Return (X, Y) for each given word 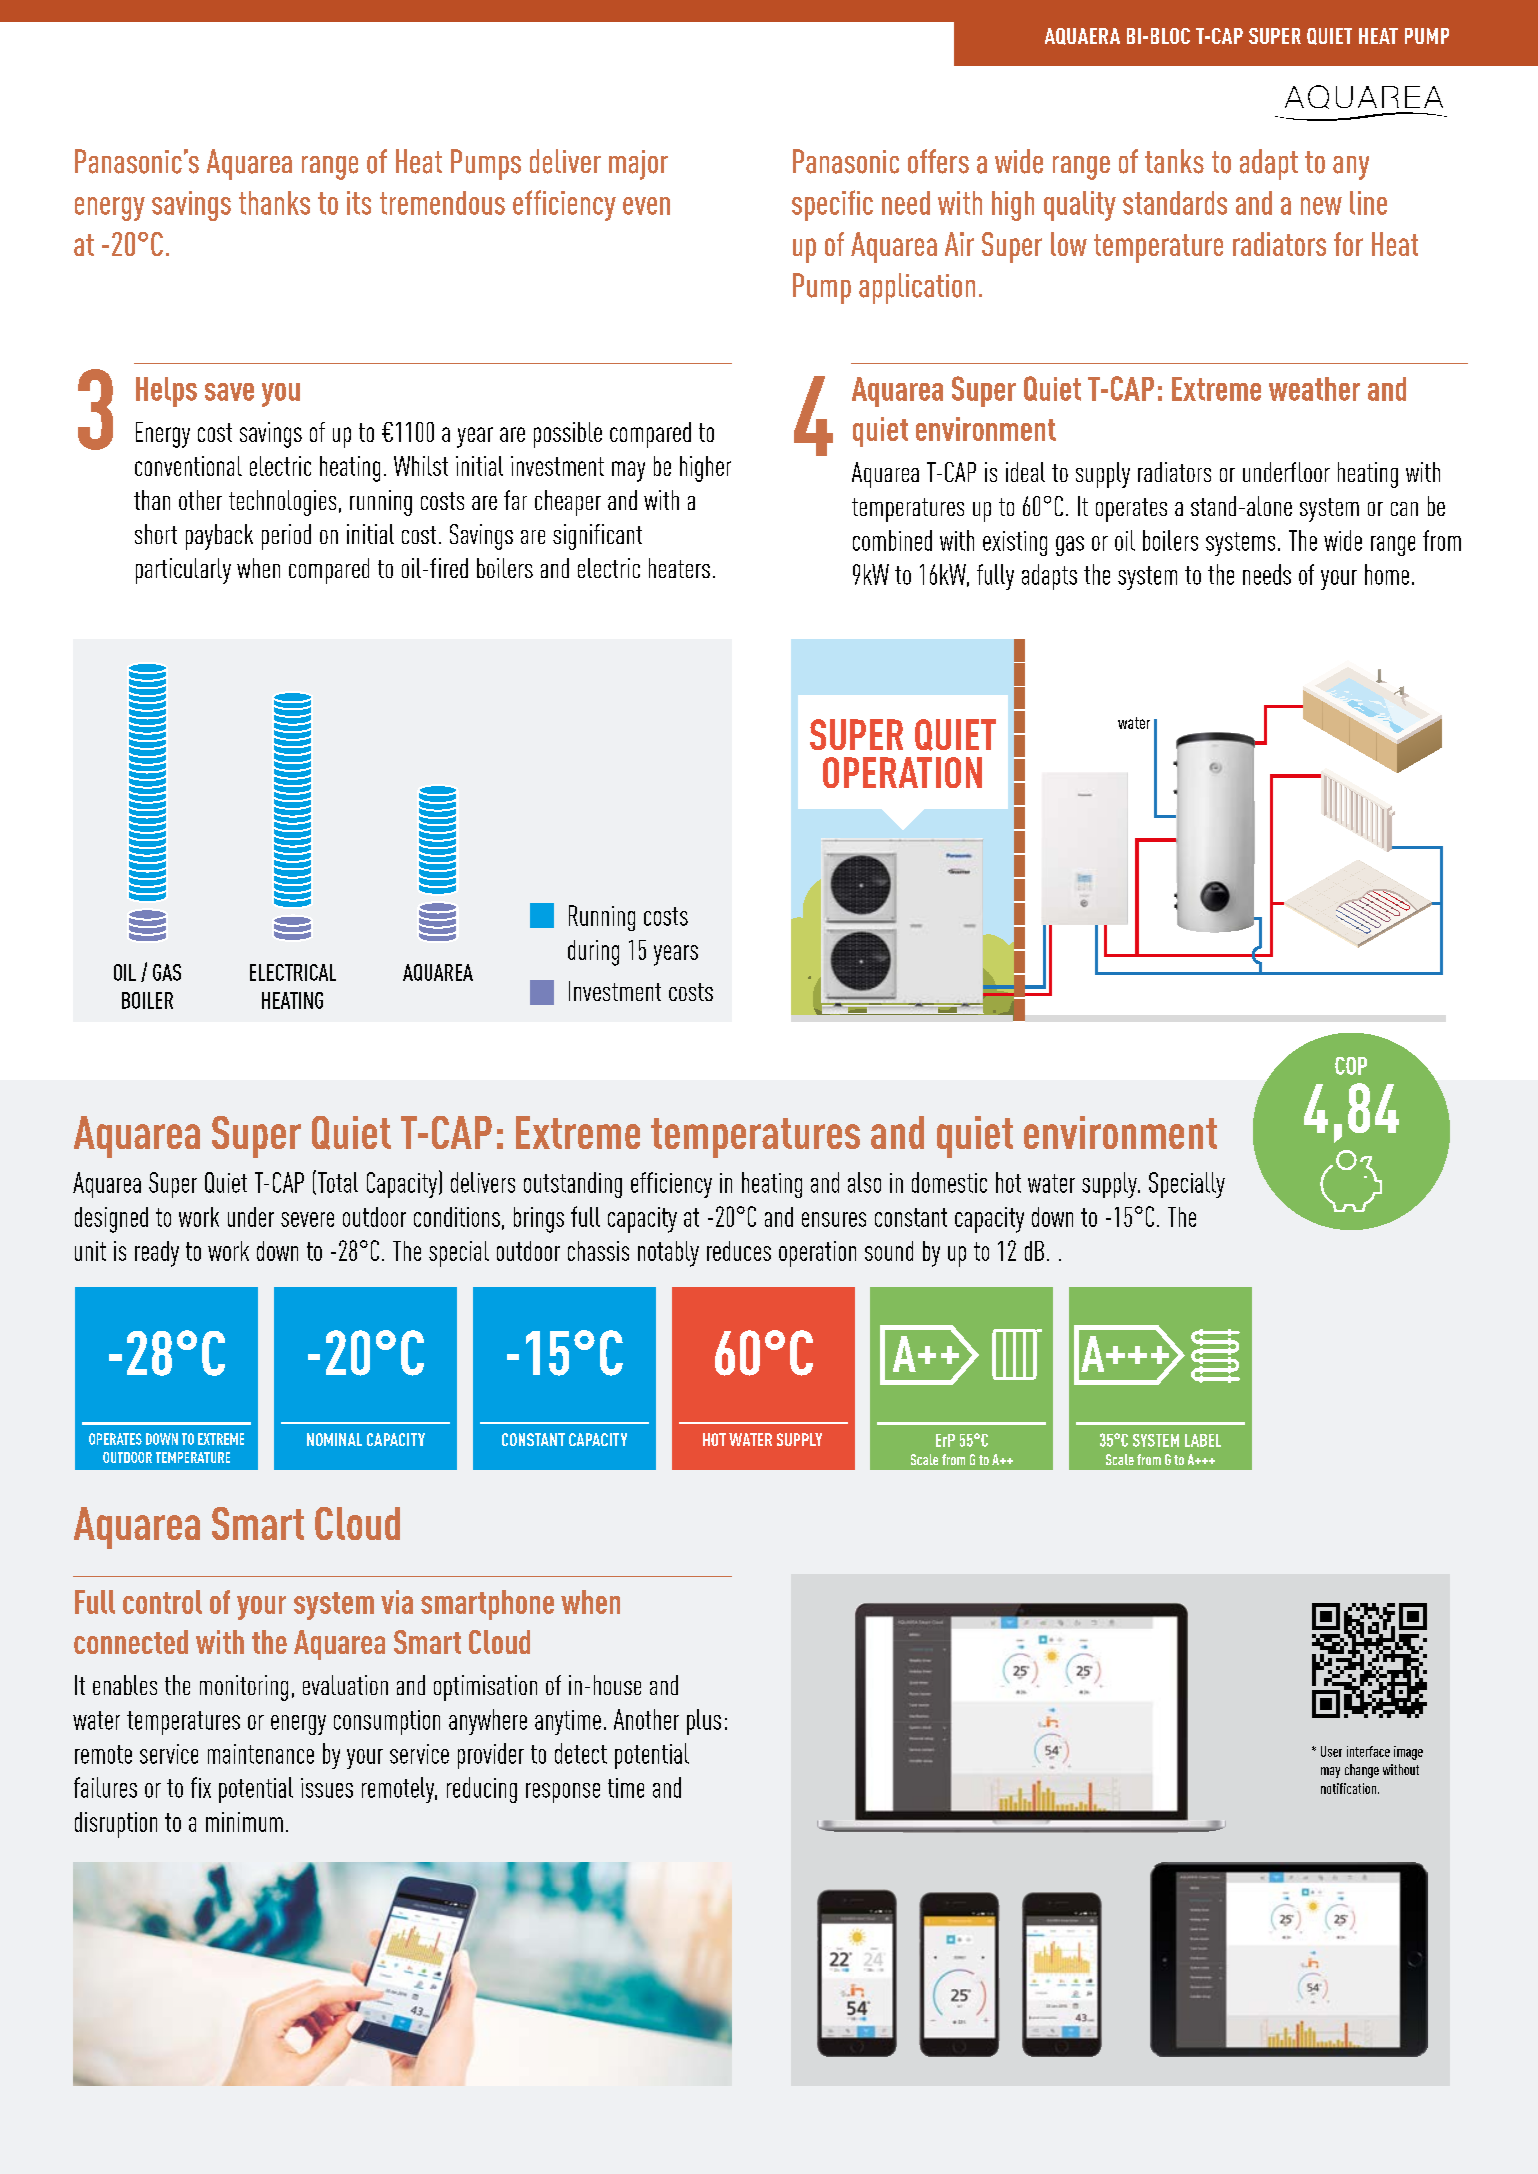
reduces (739, 1251)
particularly (183, 571)
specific (832, 205)
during (593, 953)
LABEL (1203, 1440)
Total (338, 1182)
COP (1351, 1066)
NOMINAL (334, 1439)
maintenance (261, 1754)
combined (892, 540)
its (359, 203)
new (1321, 206)
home (1387, 574)
